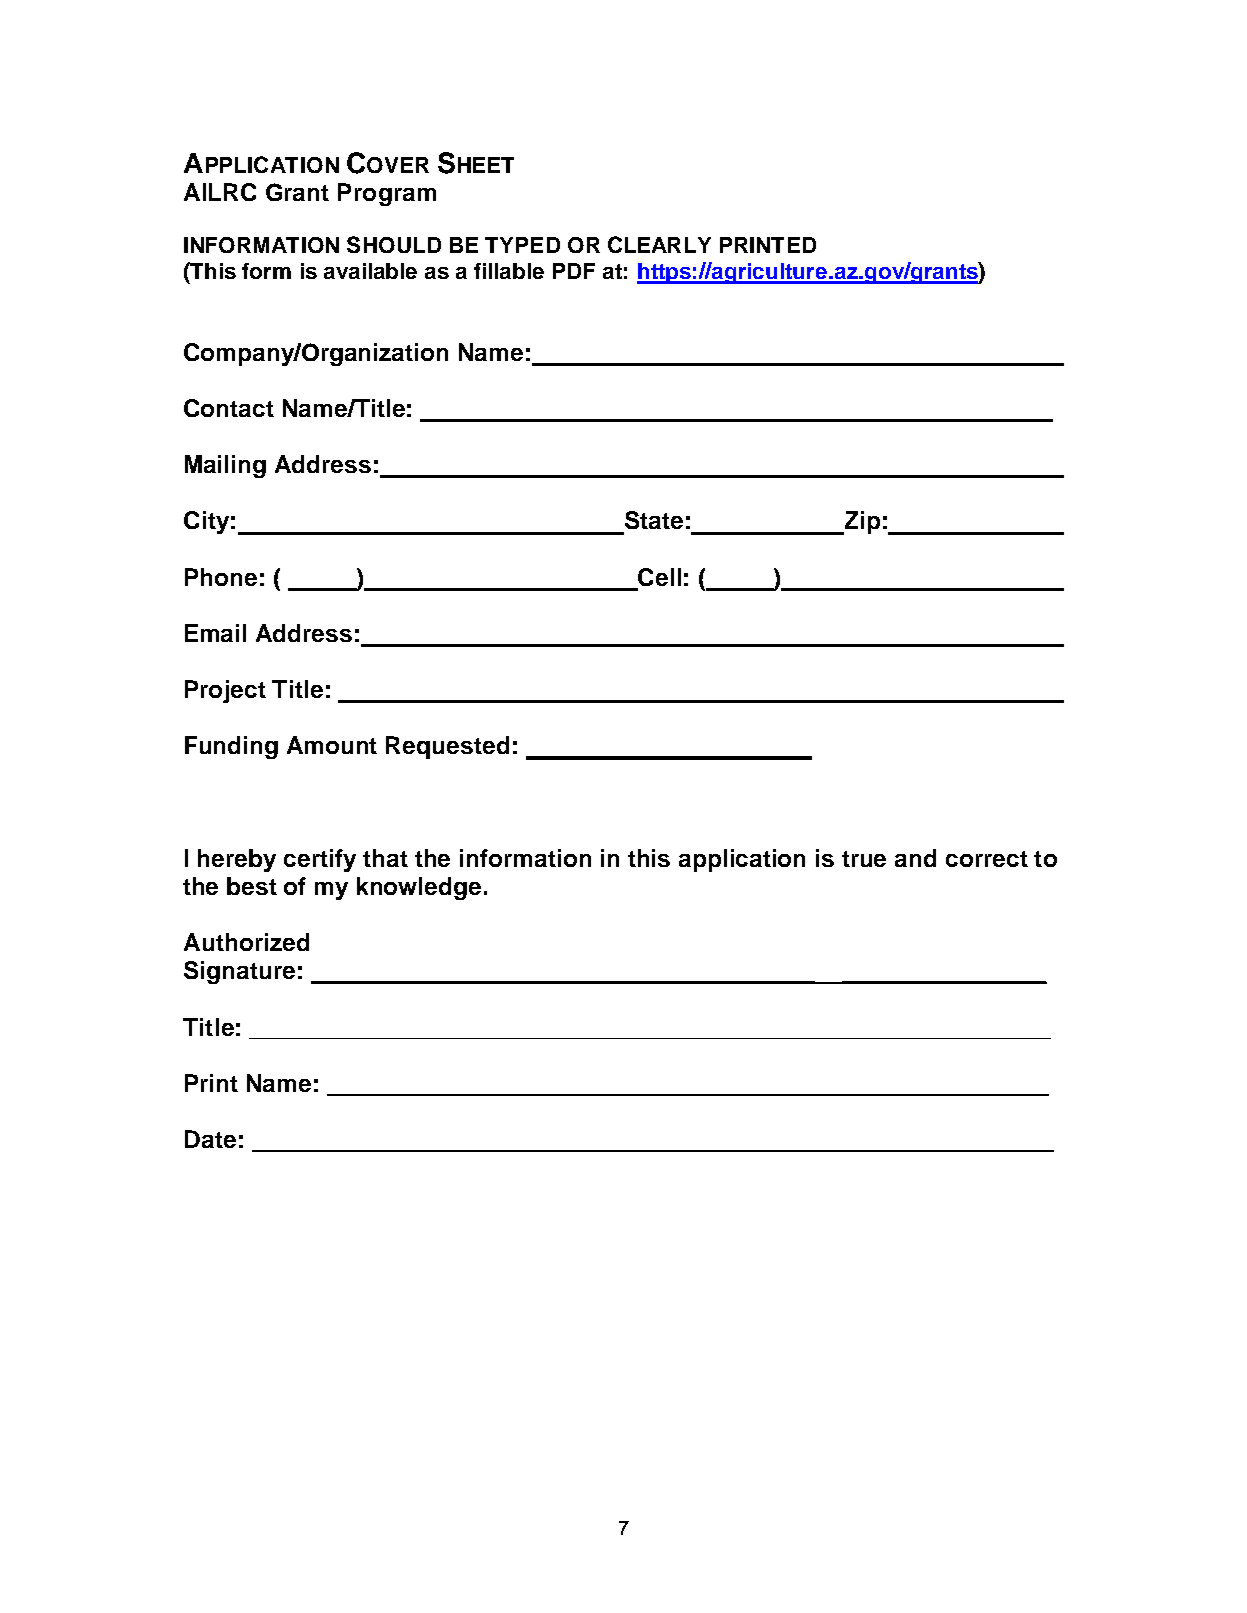  I want to click on PDF, so click(574, 271).
